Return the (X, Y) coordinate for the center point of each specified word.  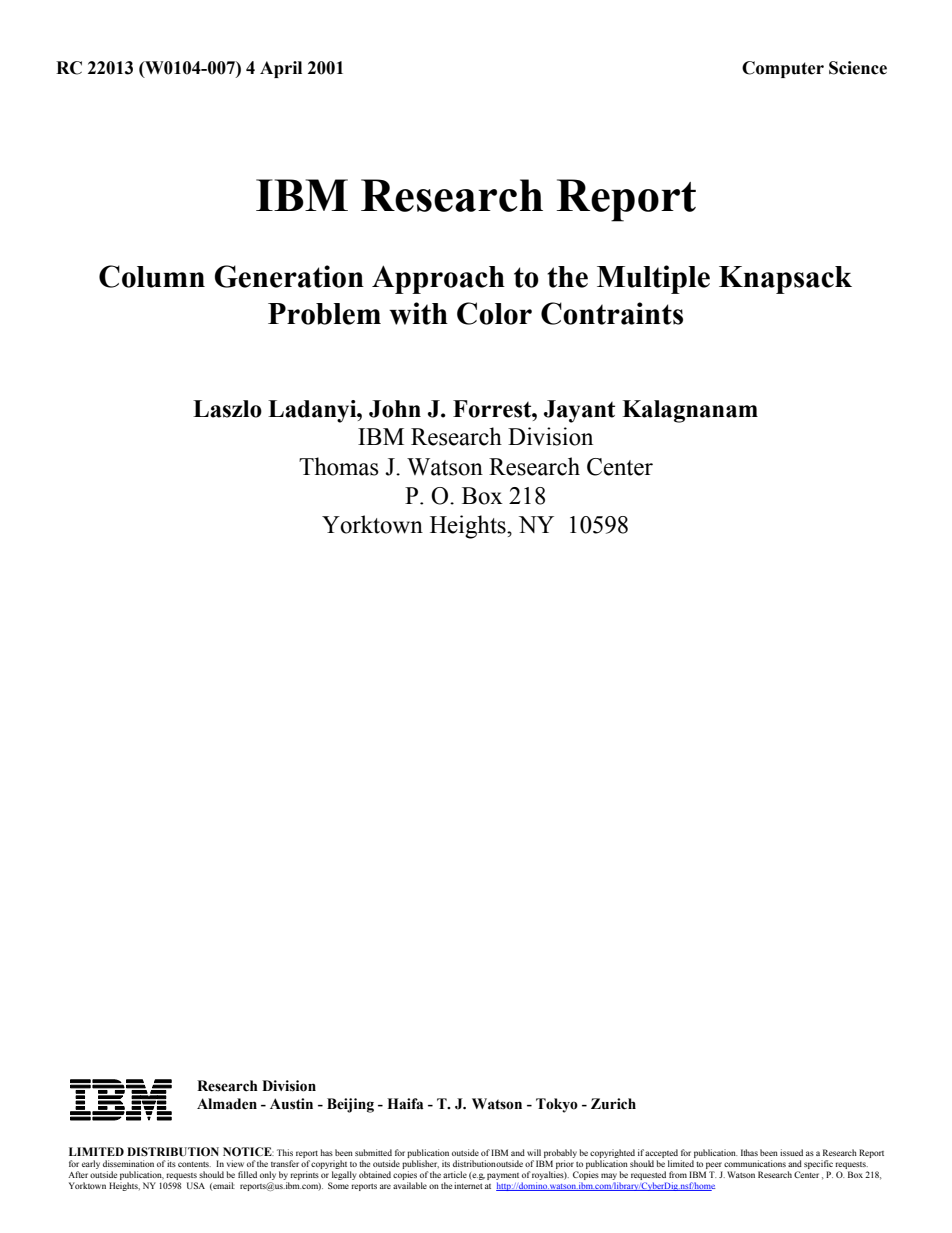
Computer (783, 69)
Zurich (613, 1104)
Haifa (405, 1104)
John (395, 409)
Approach (438, 279)
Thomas (338, 466)
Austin (291, 1104)
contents (194, 1164)
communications (755, 1163)
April (281, 69)
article (455, 1174)
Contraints (612, 313)
